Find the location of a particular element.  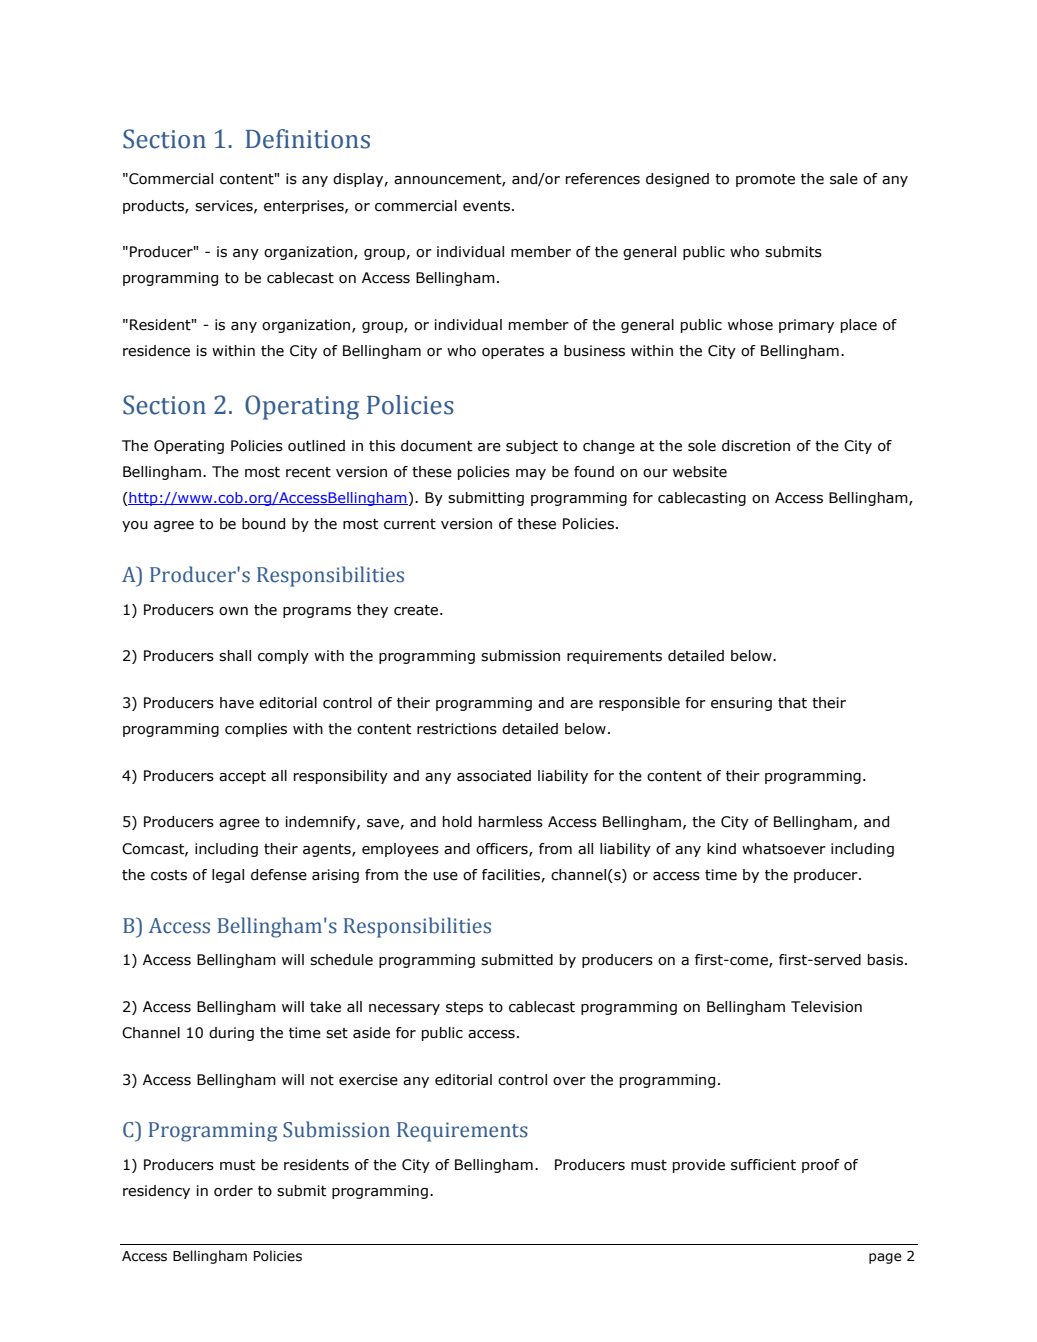

operates is located at coordinates (513, 352).
